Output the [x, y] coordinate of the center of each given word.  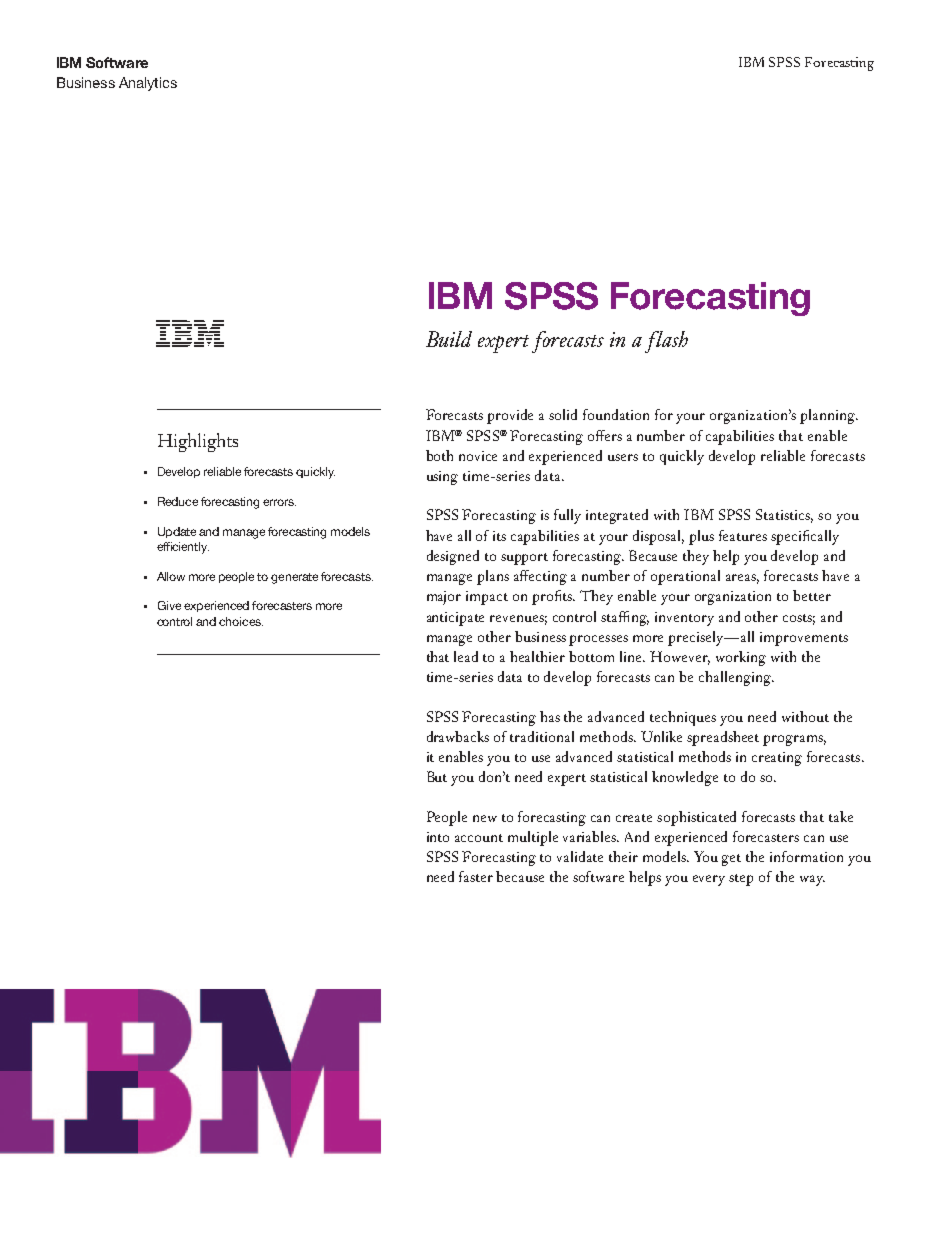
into [438, 837]
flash [666, 342]
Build [449, 339]
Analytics [148, 84]
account [479, 838]
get [731, 860]
